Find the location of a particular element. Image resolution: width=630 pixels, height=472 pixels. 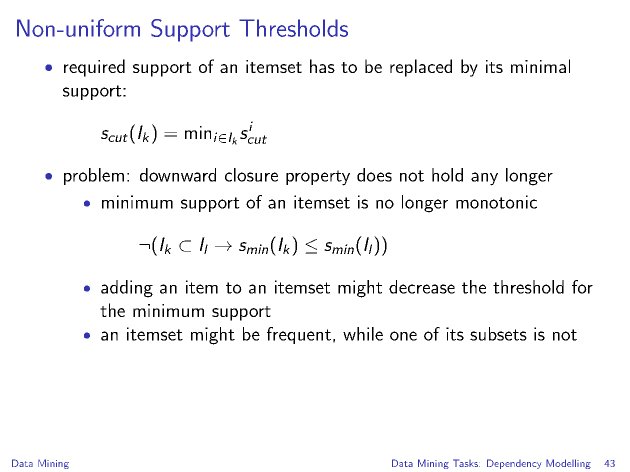

monotonic is located at coordinates (496, 202).
